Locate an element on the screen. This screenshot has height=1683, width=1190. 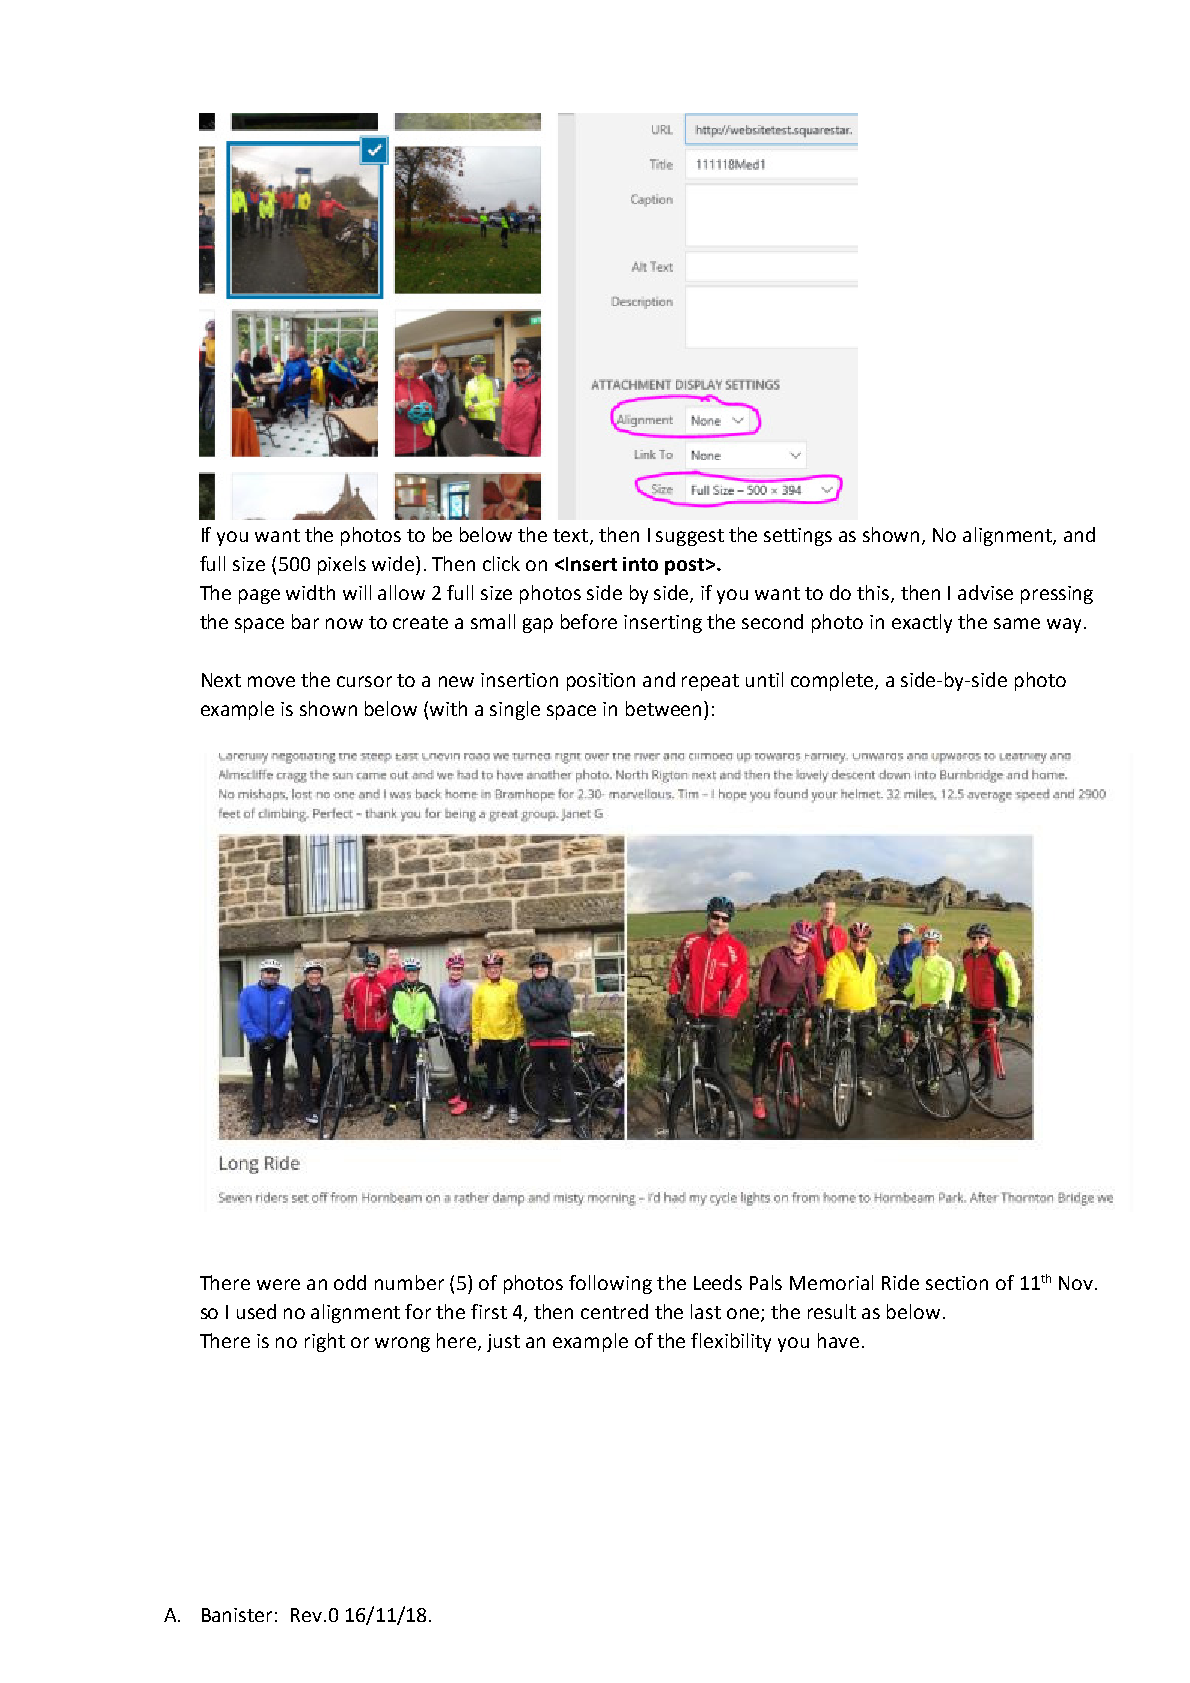
repeat is located at coordinates (710, 682).
